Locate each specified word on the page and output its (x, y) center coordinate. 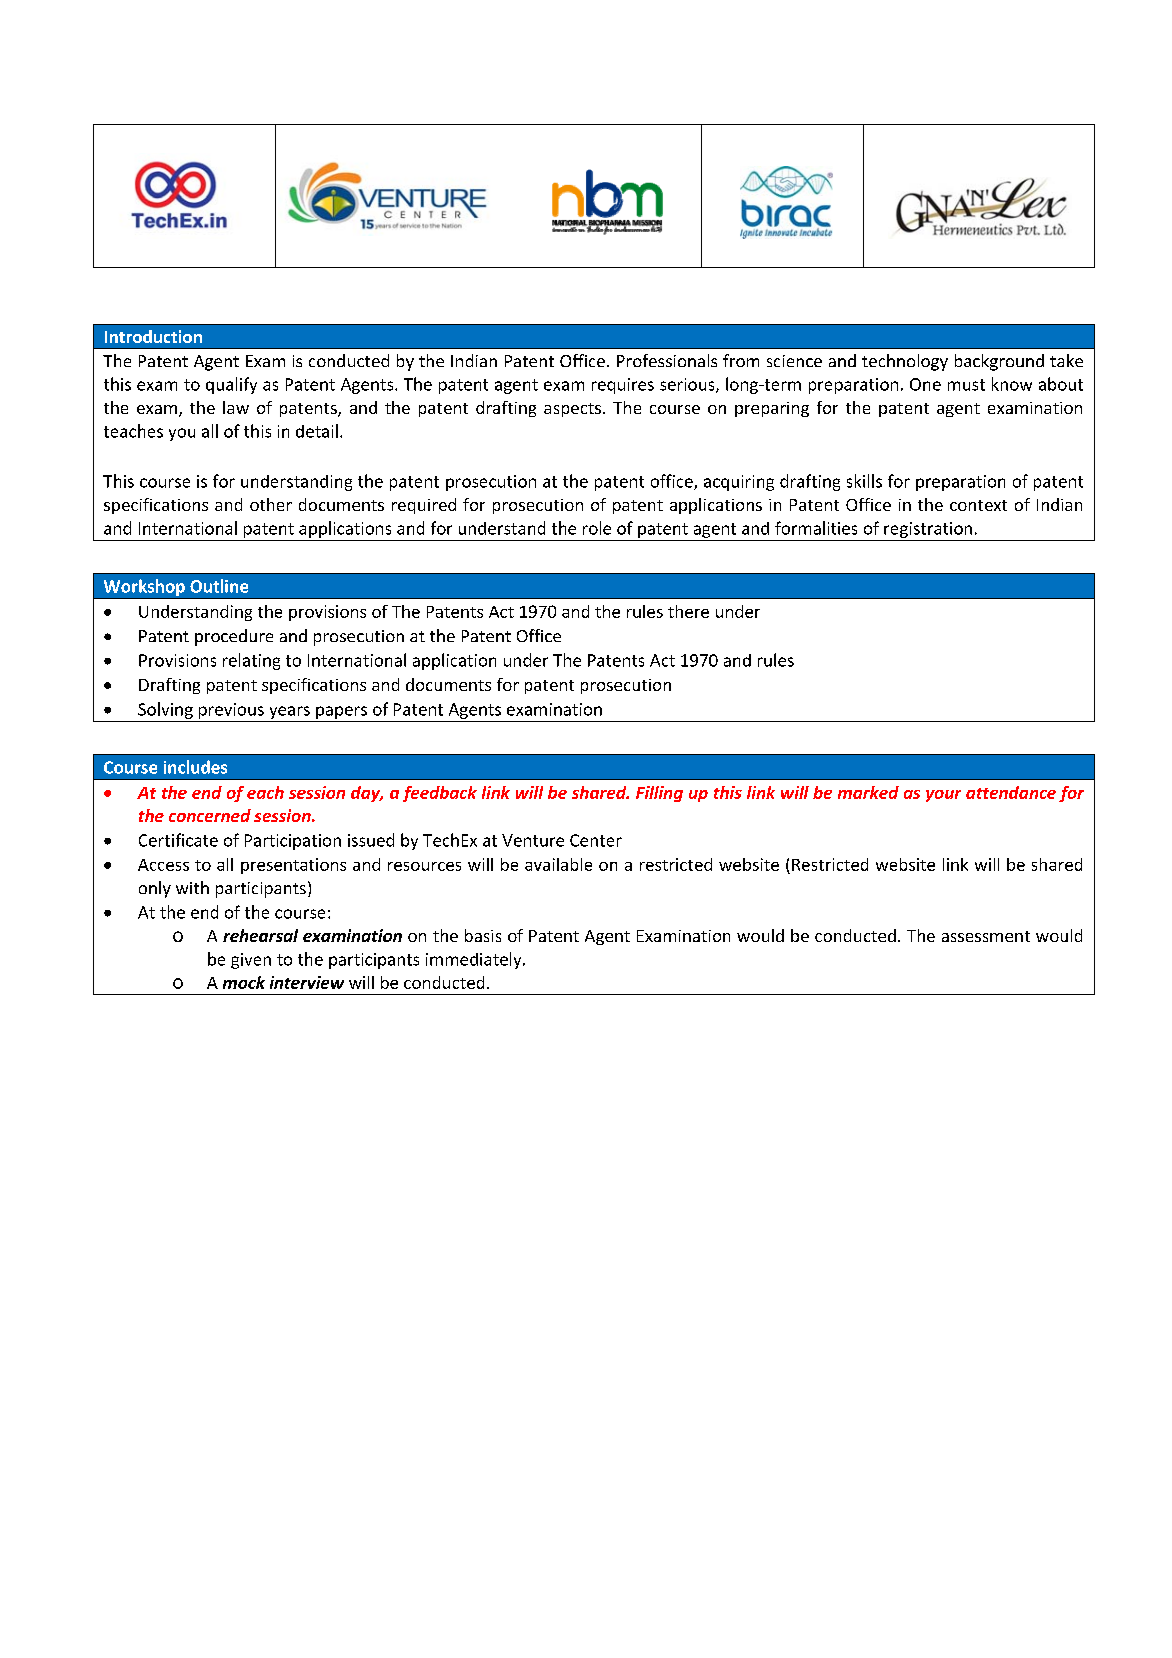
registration (928, 530)
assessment (986, 936)
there (688, 611)
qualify (231, 385)
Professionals (667, 360)
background (999, 362)
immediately (475, 960)
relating (251, 661)
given (251, 961)
